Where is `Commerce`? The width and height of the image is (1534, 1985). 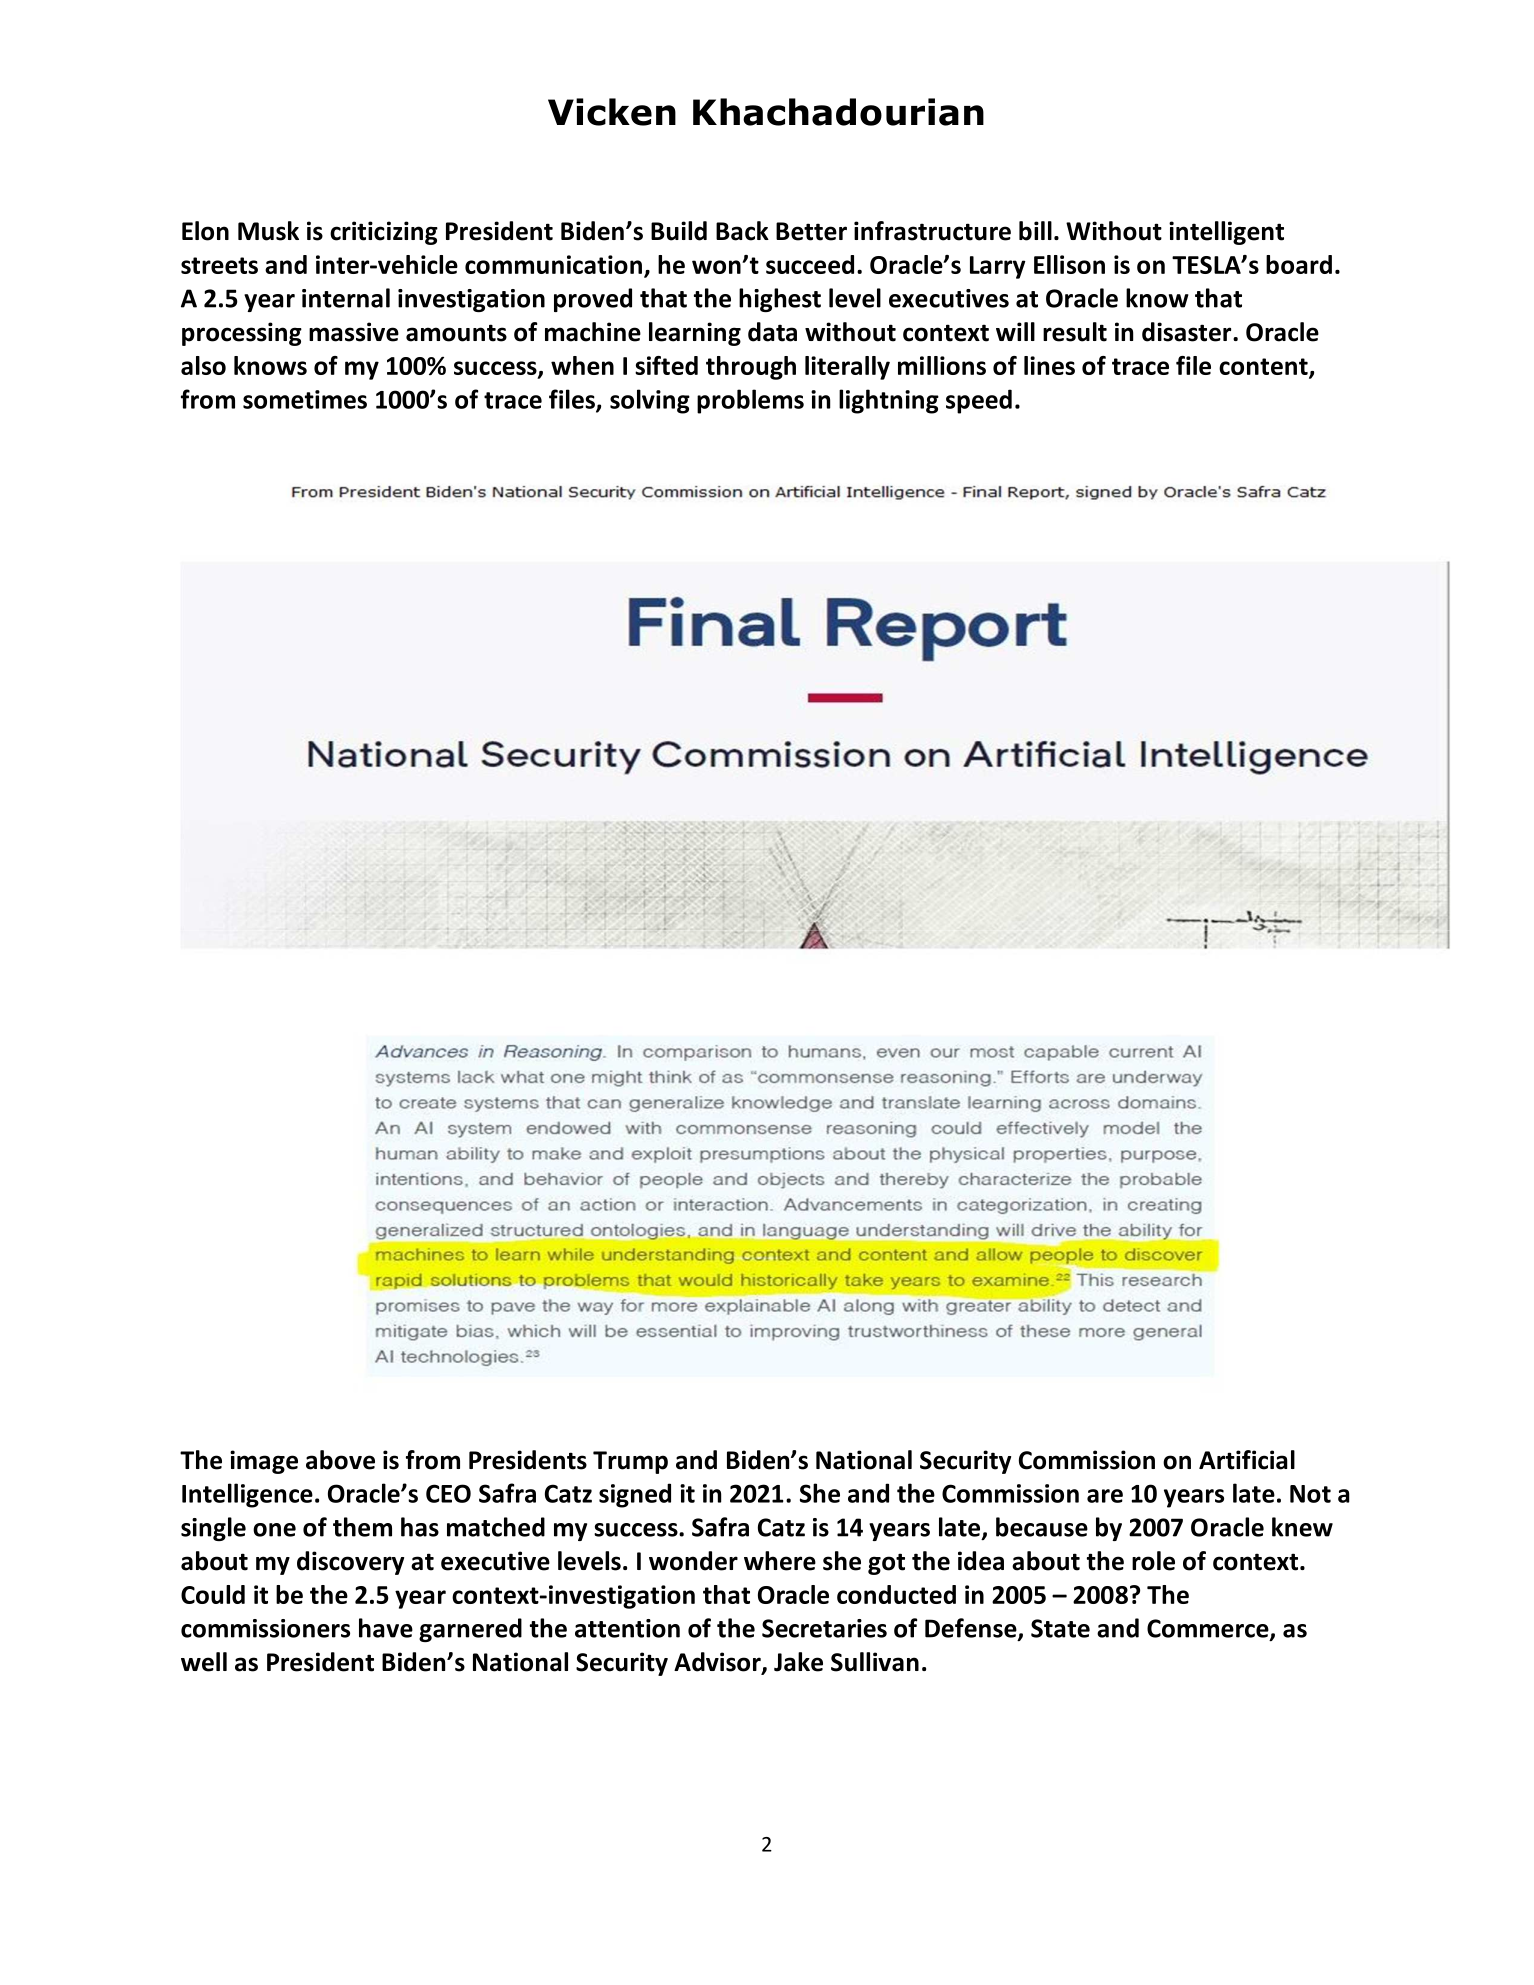
Commerce is located at coordinates (1209, 1629).
